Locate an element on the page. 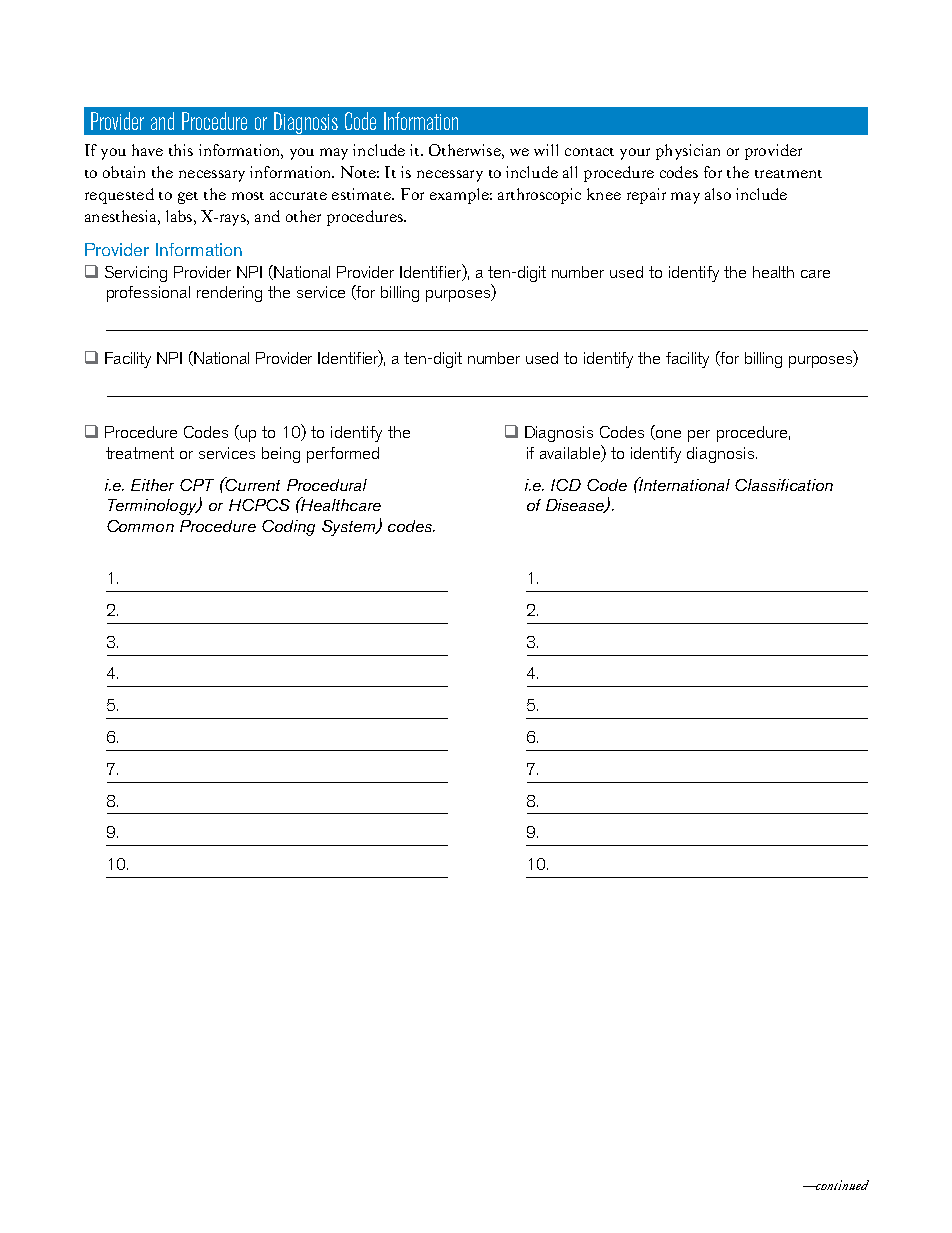  System is located at coordinates (350, 528).
